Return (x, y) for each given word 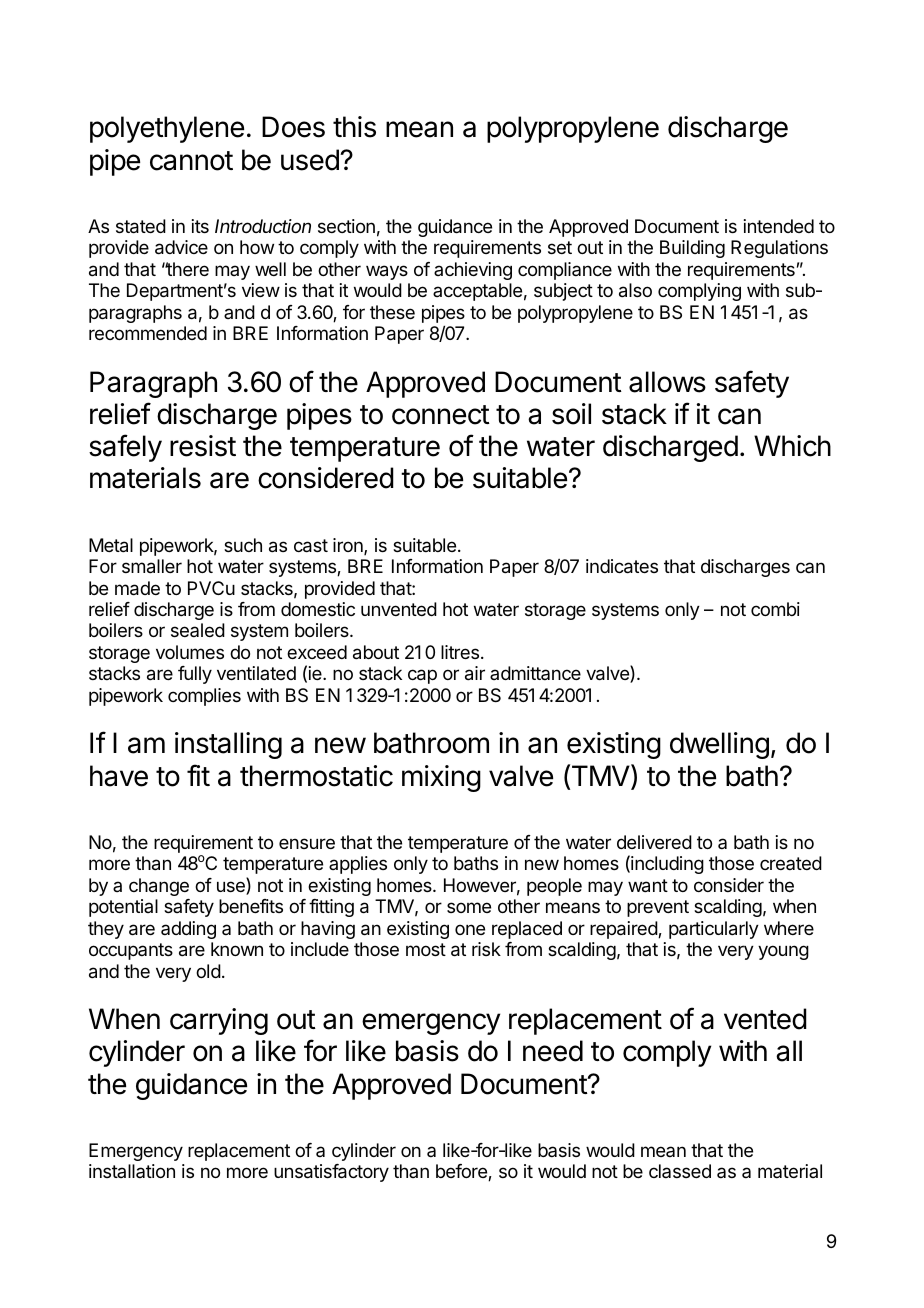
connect (441, 415)
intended (779, 226)
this (354, 127)
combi (775, 609)
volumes (190, 652)
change (159, 887)
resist (203, 446)
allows (667, 382)
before (462, 1172)
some (469, 907)
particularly (714, 930)
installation (132, 1171)
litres (460, 652)
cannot (191, 161)
